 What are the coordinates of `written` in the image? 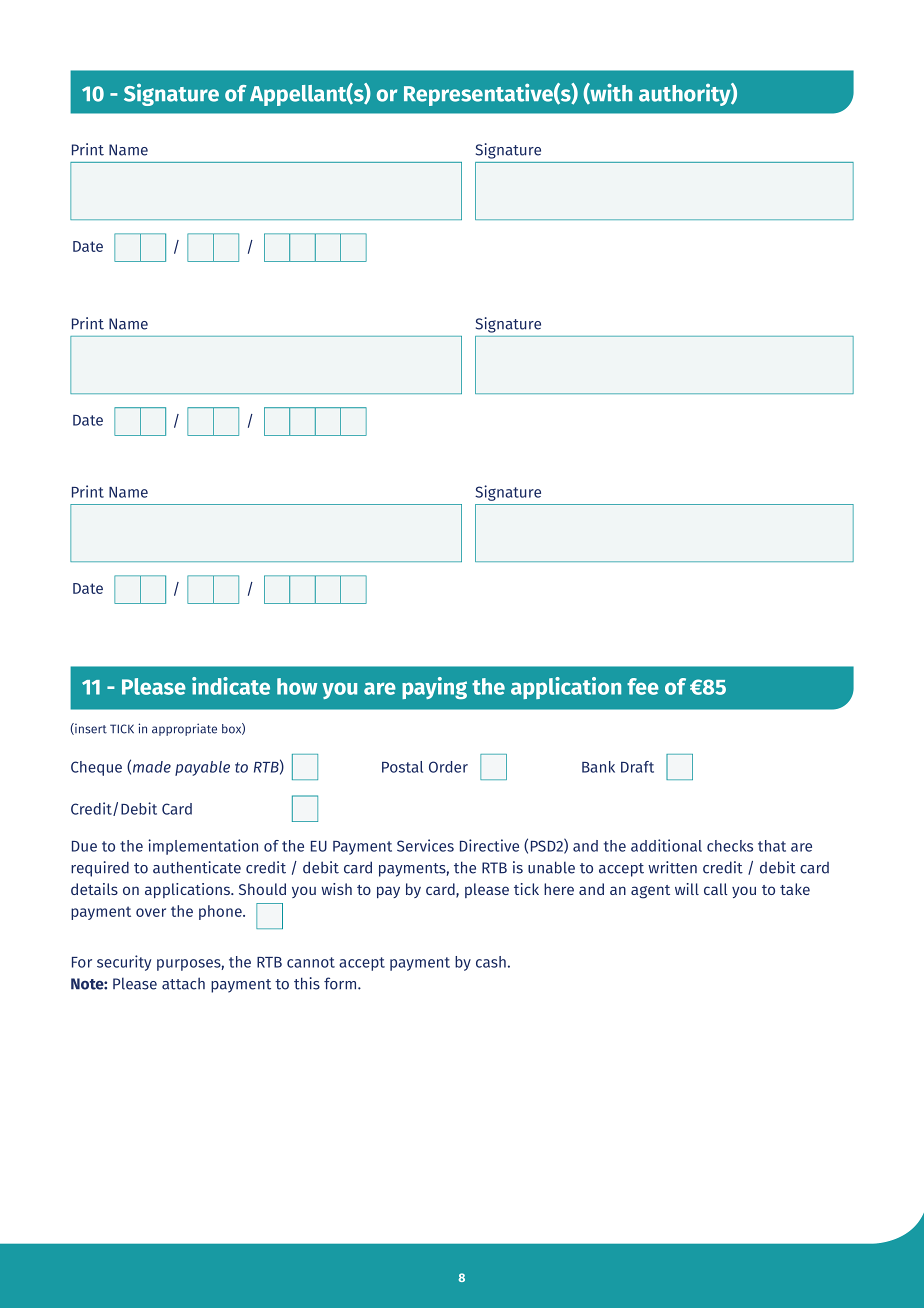 It's located at (672, 867).
